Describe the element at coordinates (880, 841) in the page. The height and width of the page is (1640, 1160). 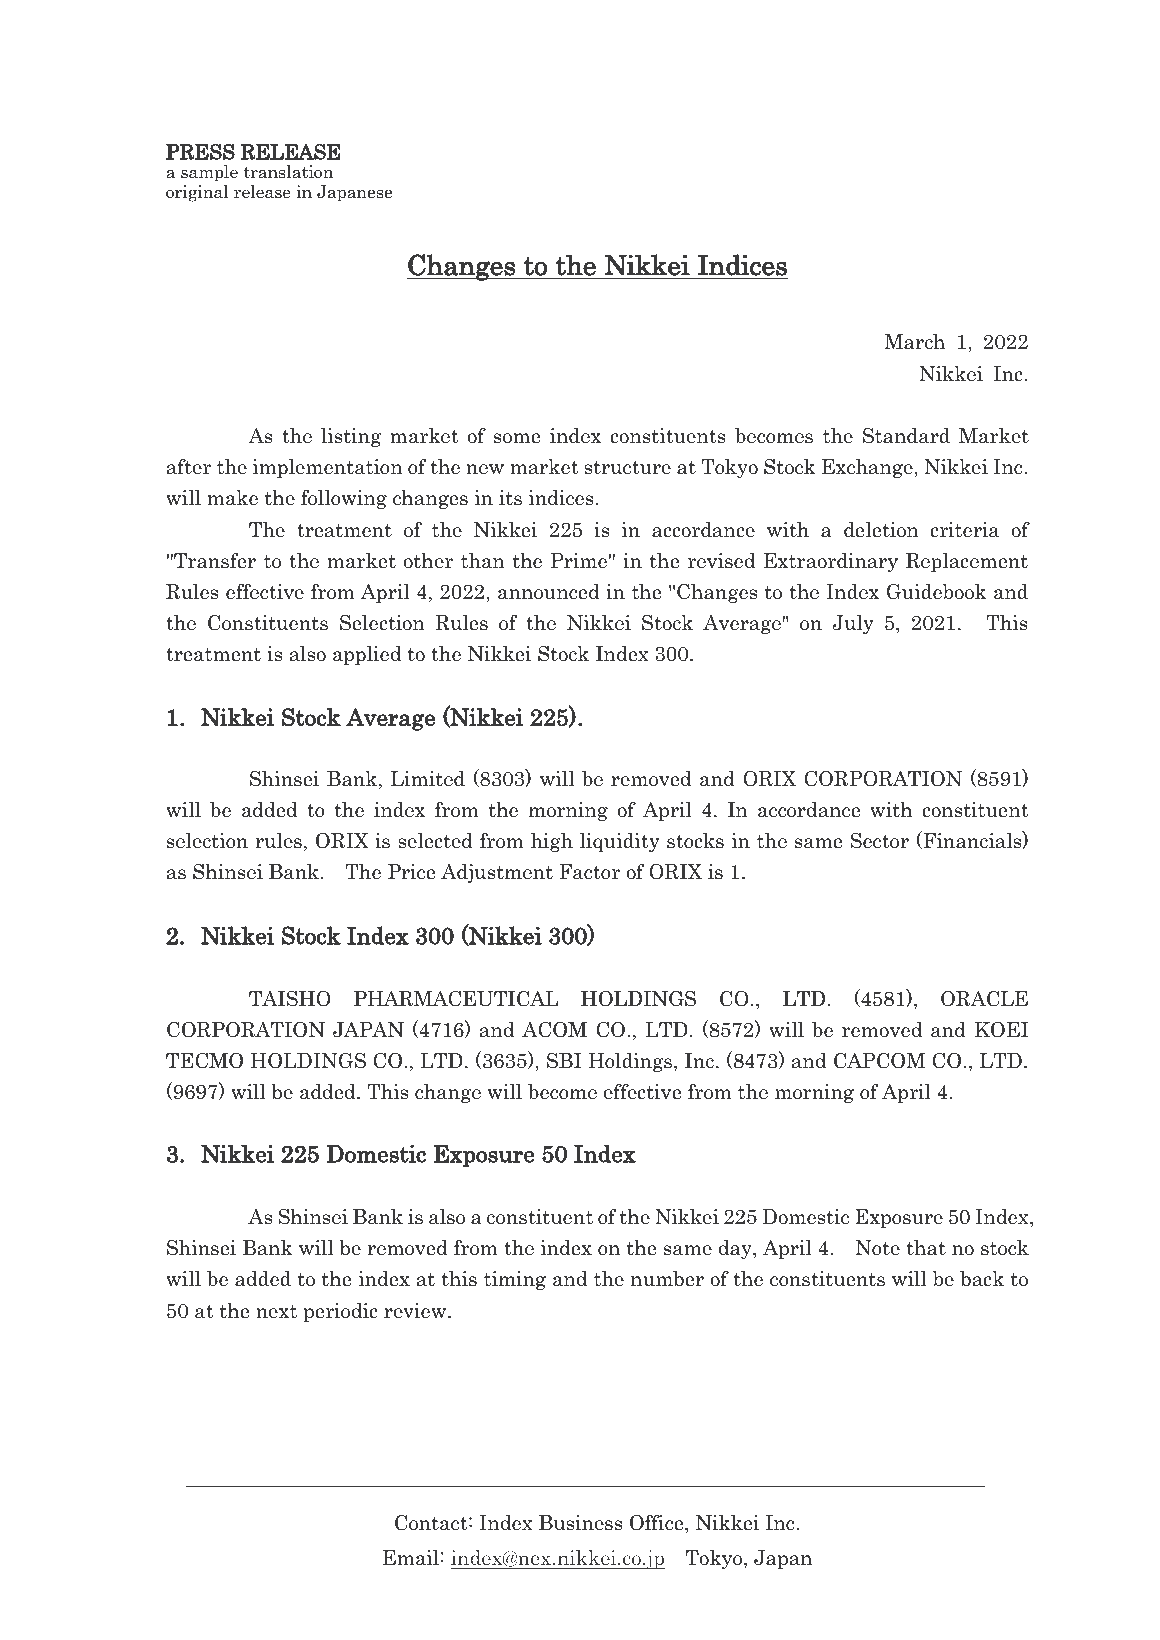
I see `Sector` at that location.
